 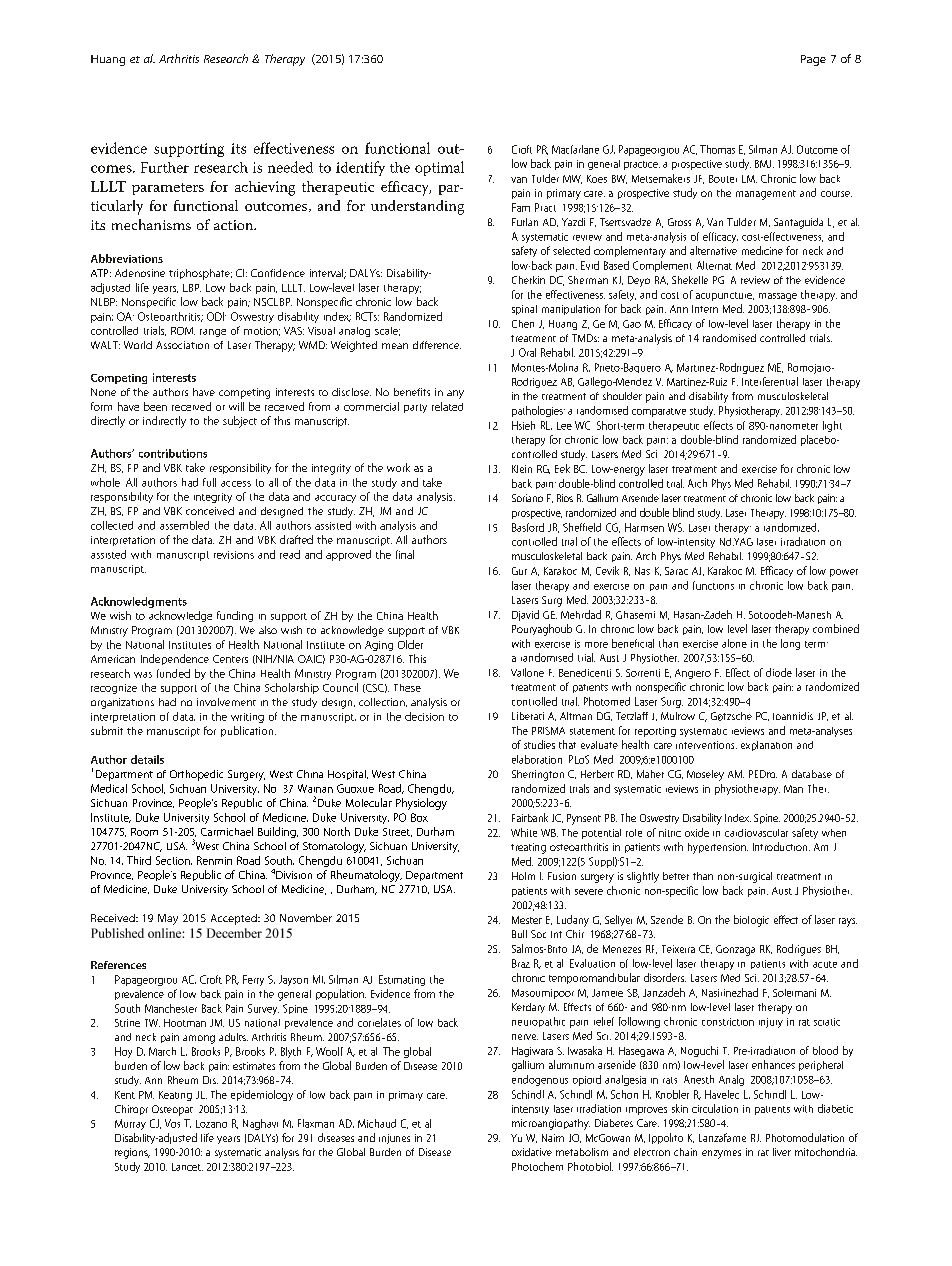 What do you see at coordinates (168, 189) in the page?
I see `parameters` at bounding box center [168, 189].
